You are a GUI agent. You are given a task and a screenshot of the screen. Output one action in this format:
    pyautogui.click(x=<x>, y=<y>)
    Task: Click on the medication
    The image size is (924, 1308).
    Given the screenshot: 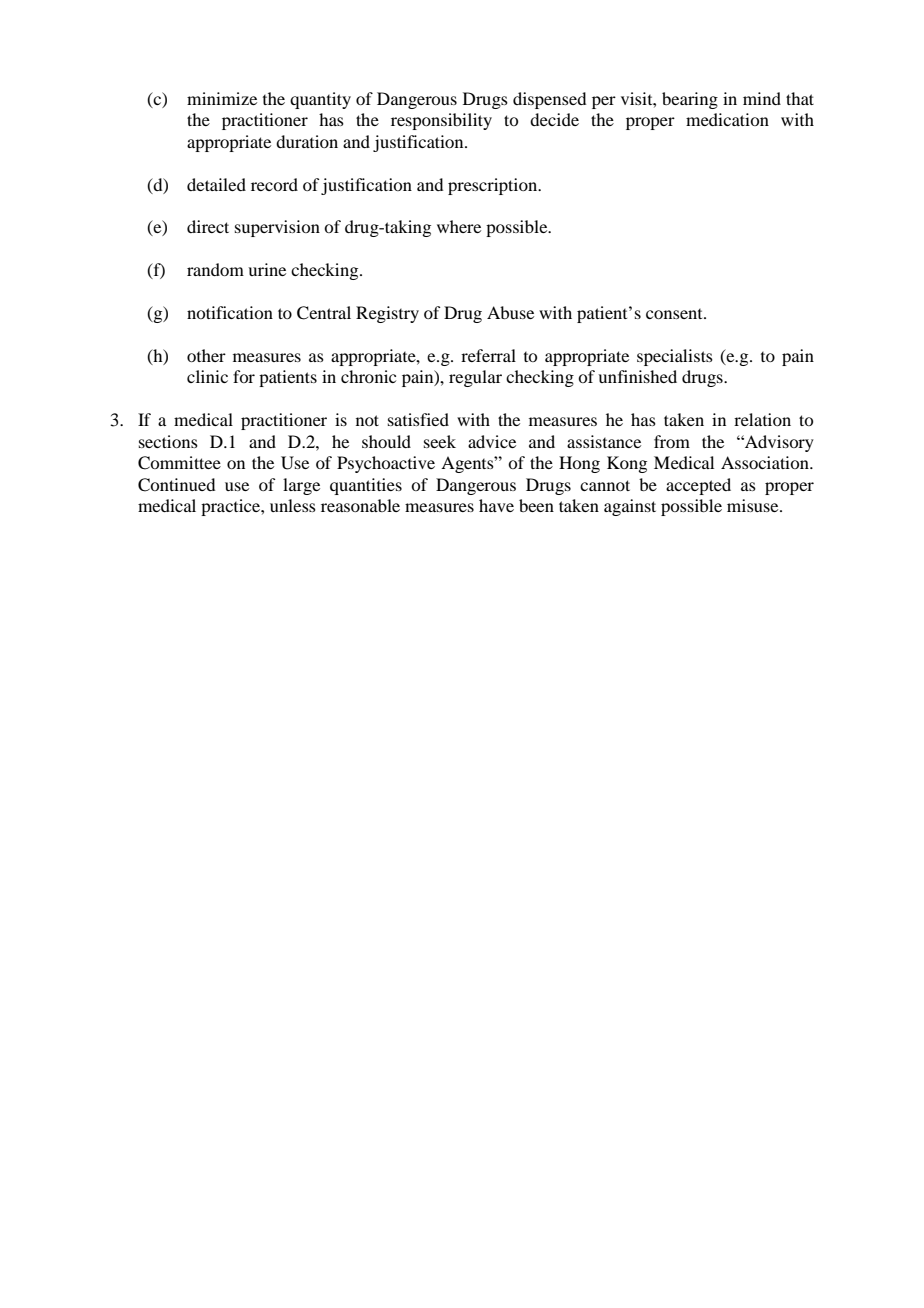 What is the action you would take?
    pyautogui.click(x=727, y=119)
